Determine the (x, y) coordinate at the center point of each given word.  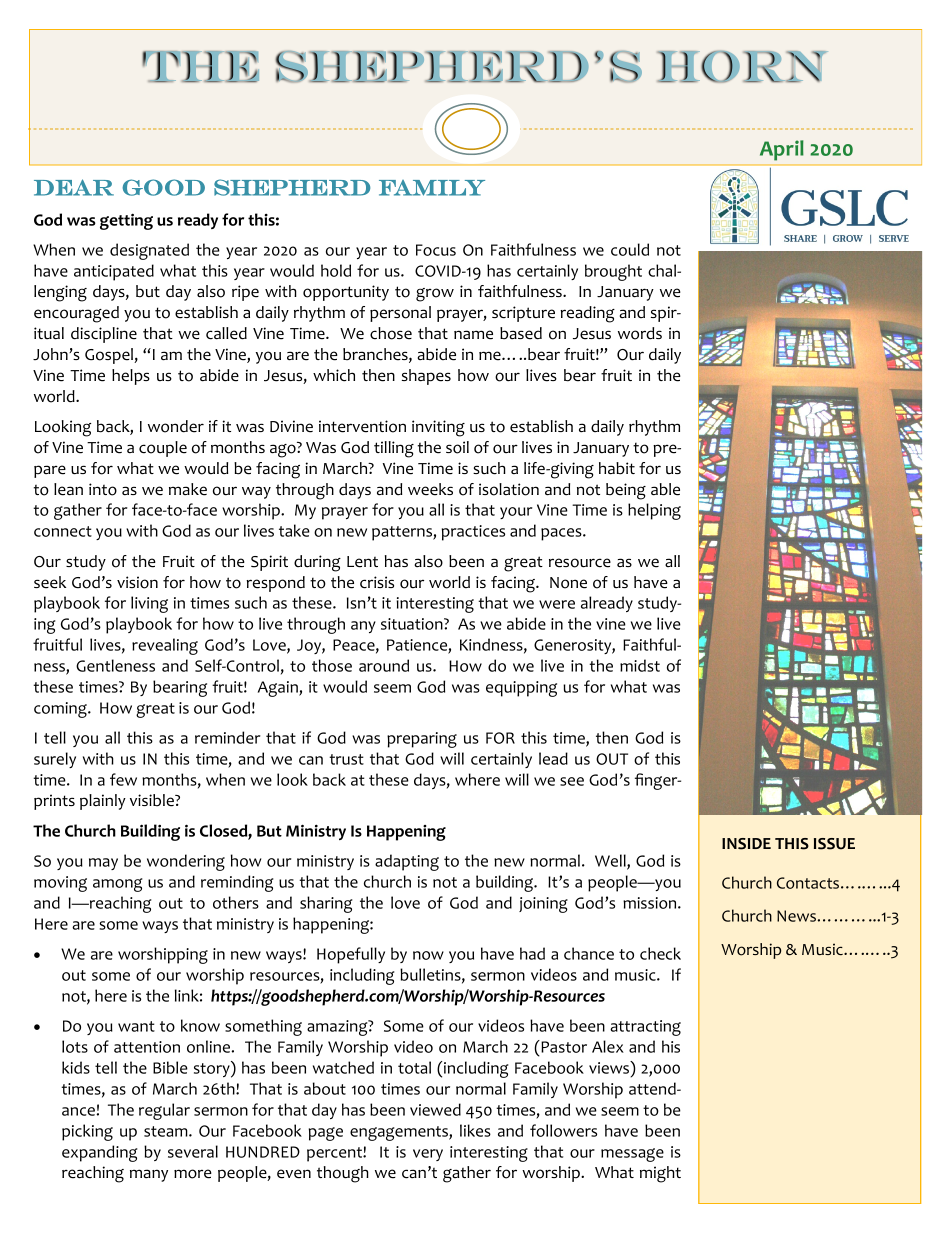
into (103, 489)
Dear (74, 187)
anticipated (114, 272)
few (123, 779)
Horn (742, 67)
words (640, 333)
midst (640, 665)
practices (473, 533)
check (660, 953)
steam (167, 1131)
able (665, 489)
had (532, 953)
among (118, 885)
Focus (436, 250)
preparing (422, 740)
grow (435, 295)
